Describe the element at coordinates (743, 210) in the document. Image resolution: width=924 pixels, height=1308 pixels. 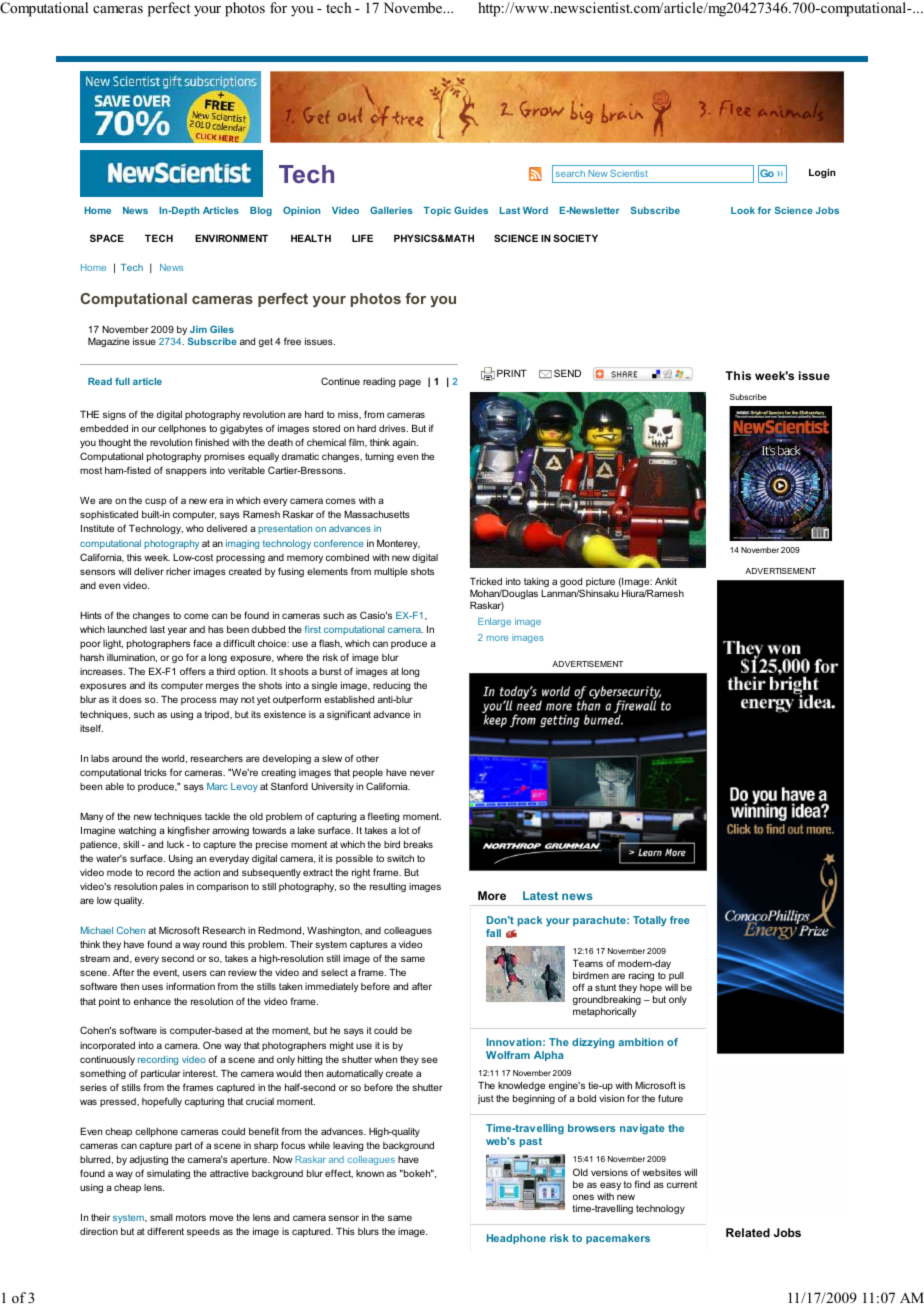
I see `Look` at that location.
